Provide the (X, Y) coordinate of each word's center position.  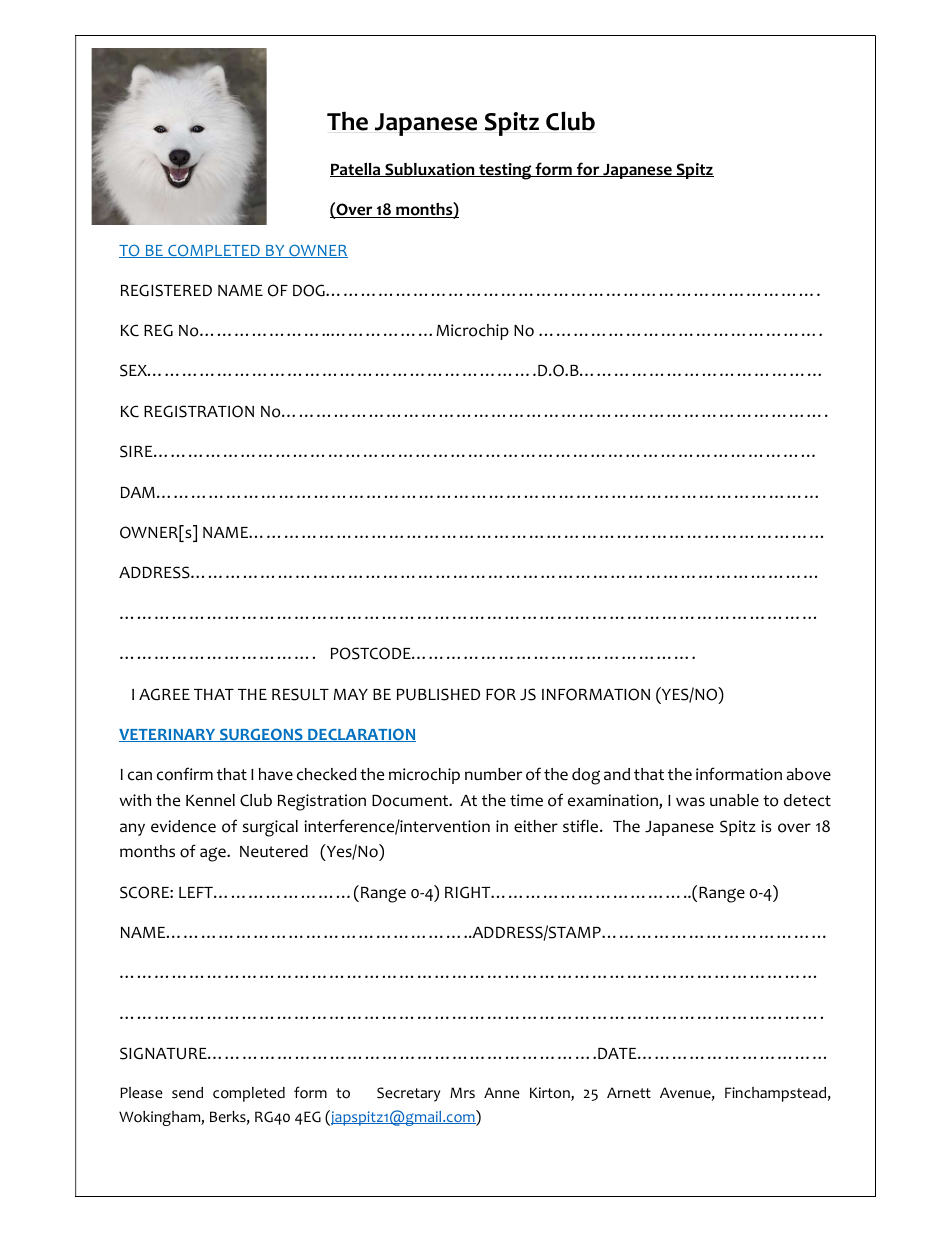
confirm (185, 774)
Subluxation (430, 170)
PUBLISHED (438, 694)
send (187, 1093)
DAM (138, 492)
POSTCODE (372, 653)
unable (734, 800)
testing (505, 171)
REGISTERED (166, 290)
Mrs (462, 1092)
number (493, 774)
